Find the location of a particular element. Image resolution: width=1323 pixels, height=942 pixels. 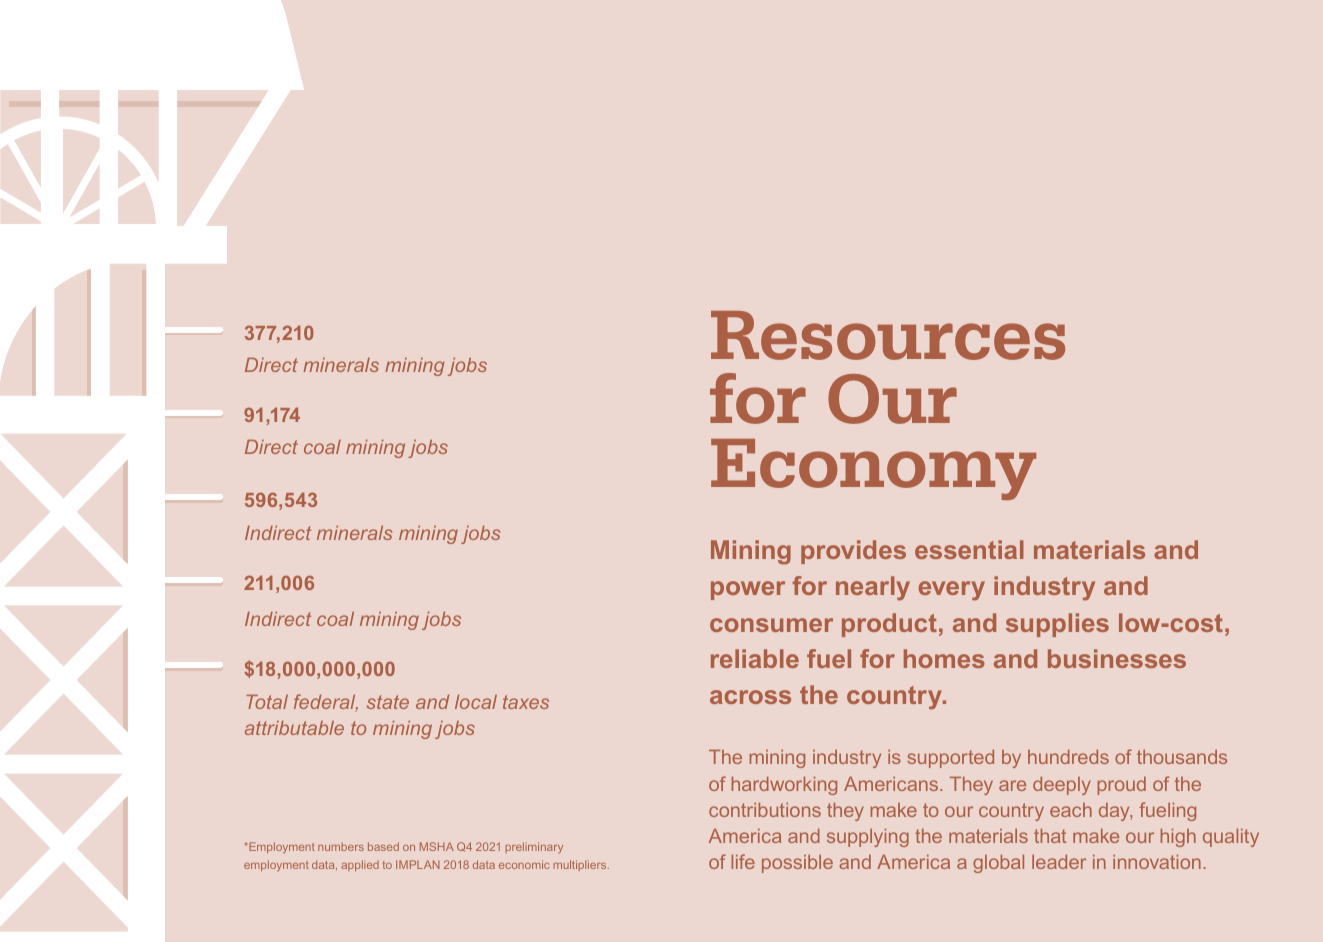

Economy is located at coordinates (873, 469).
